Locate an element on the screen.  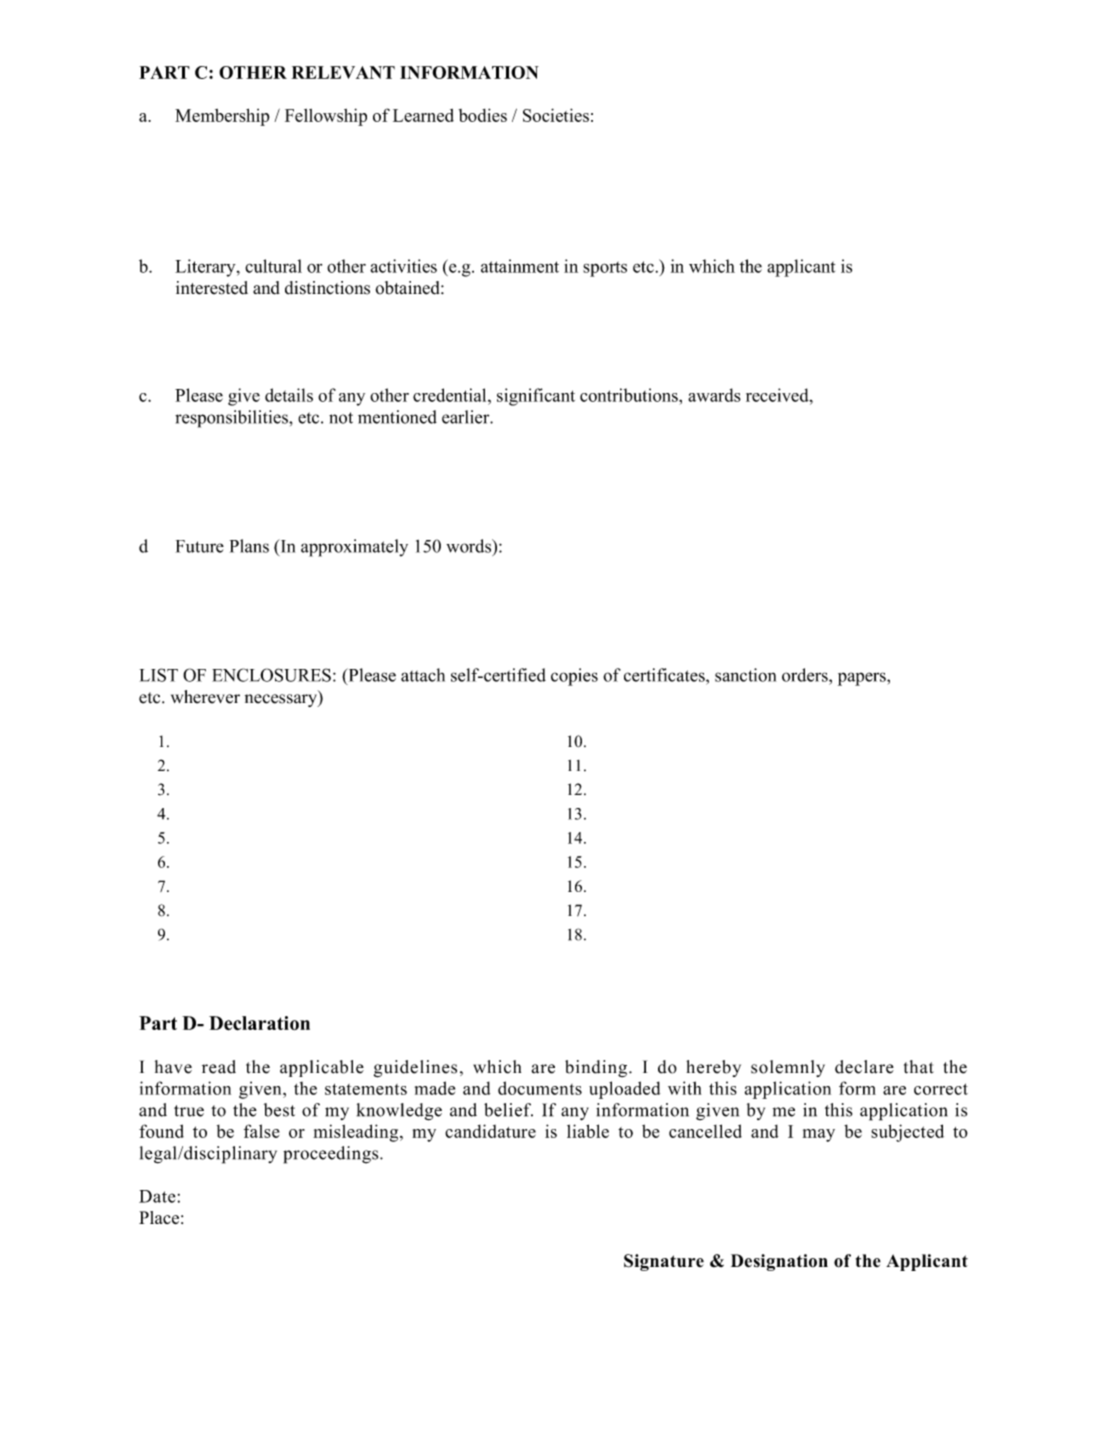
ENCLOSURES is located at coordinates (271, 675).
